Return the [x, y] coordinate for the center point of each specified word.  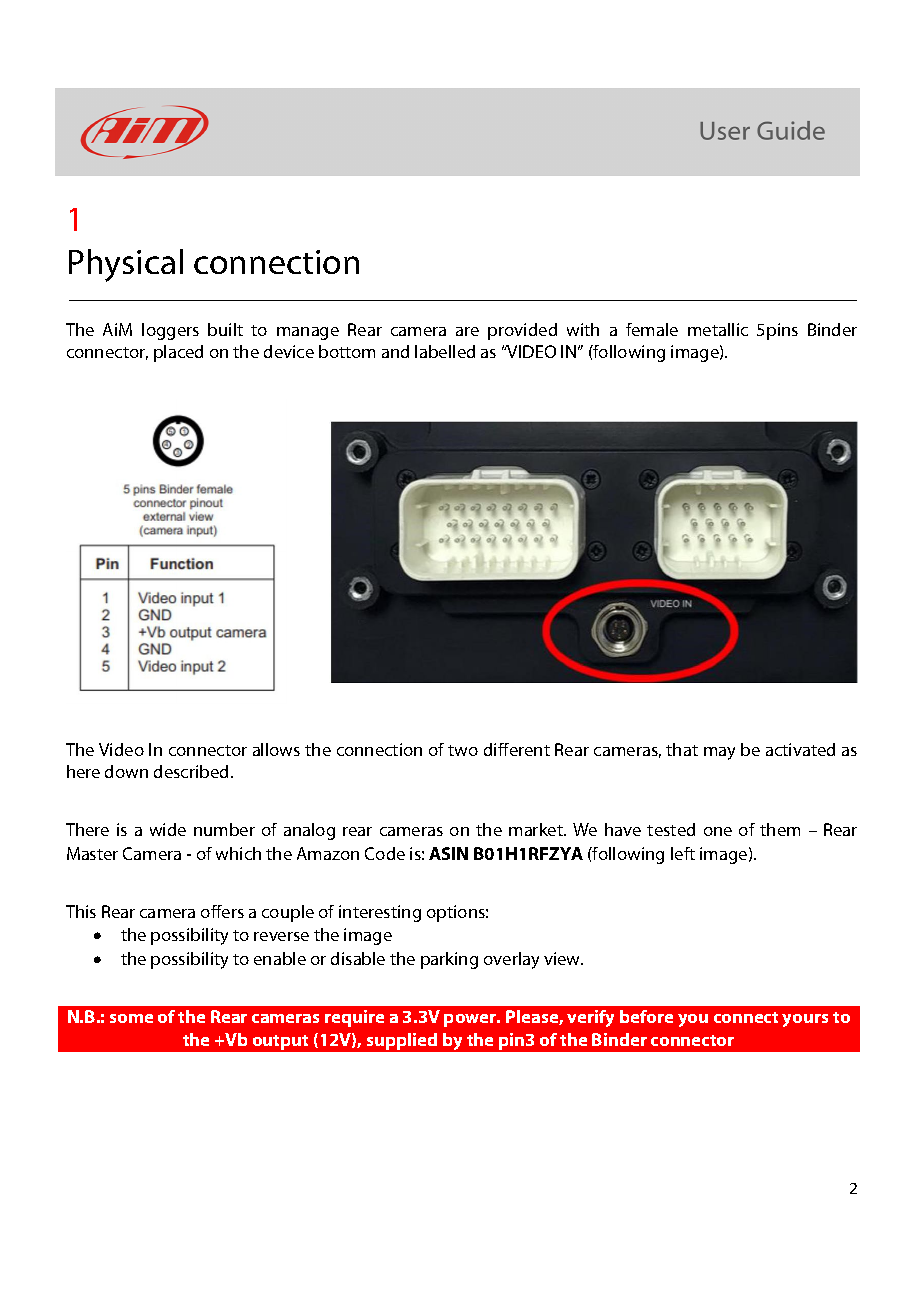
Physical [126, 265]
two [463, 750]
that [682, 749]
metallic [718, 329]
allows [276, 749]
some [131, 1018]
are [467, 331]
